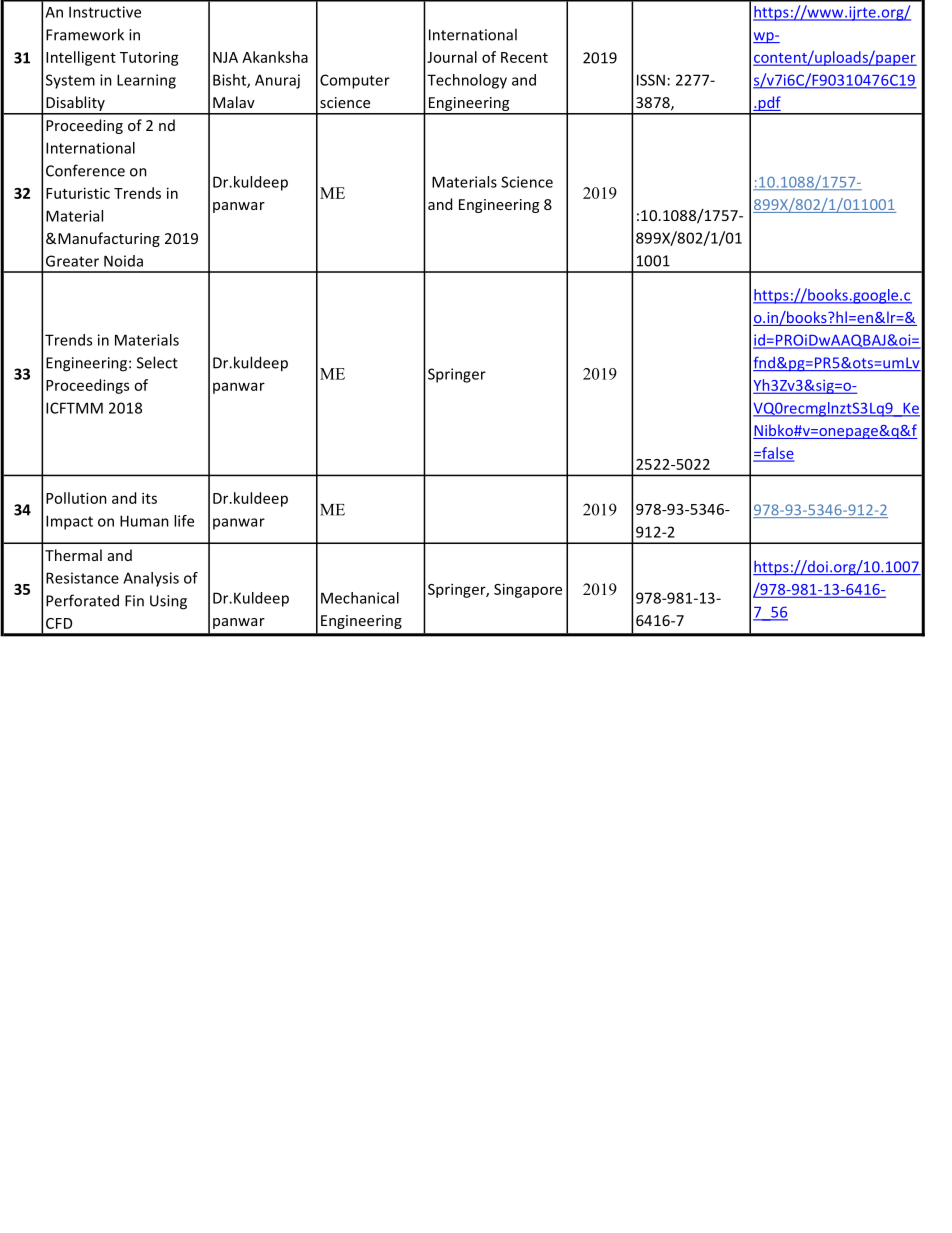 This screenshot has width=952, height=1233. Describe the element at coordinates (105, 12) in the screenshot. I see `Instructive` at that location.
